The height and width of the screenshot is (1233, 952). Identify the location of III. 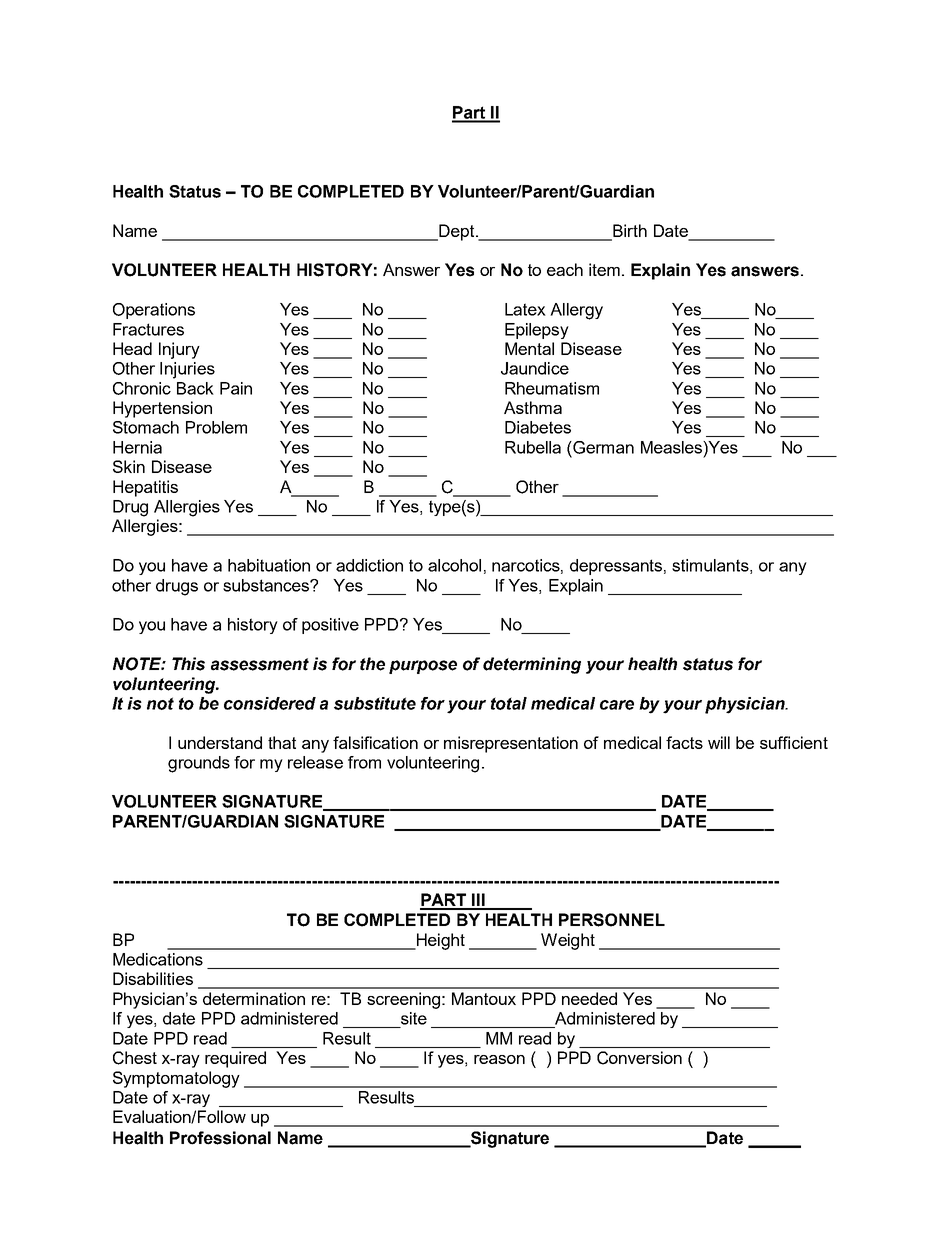
(478, 901).
